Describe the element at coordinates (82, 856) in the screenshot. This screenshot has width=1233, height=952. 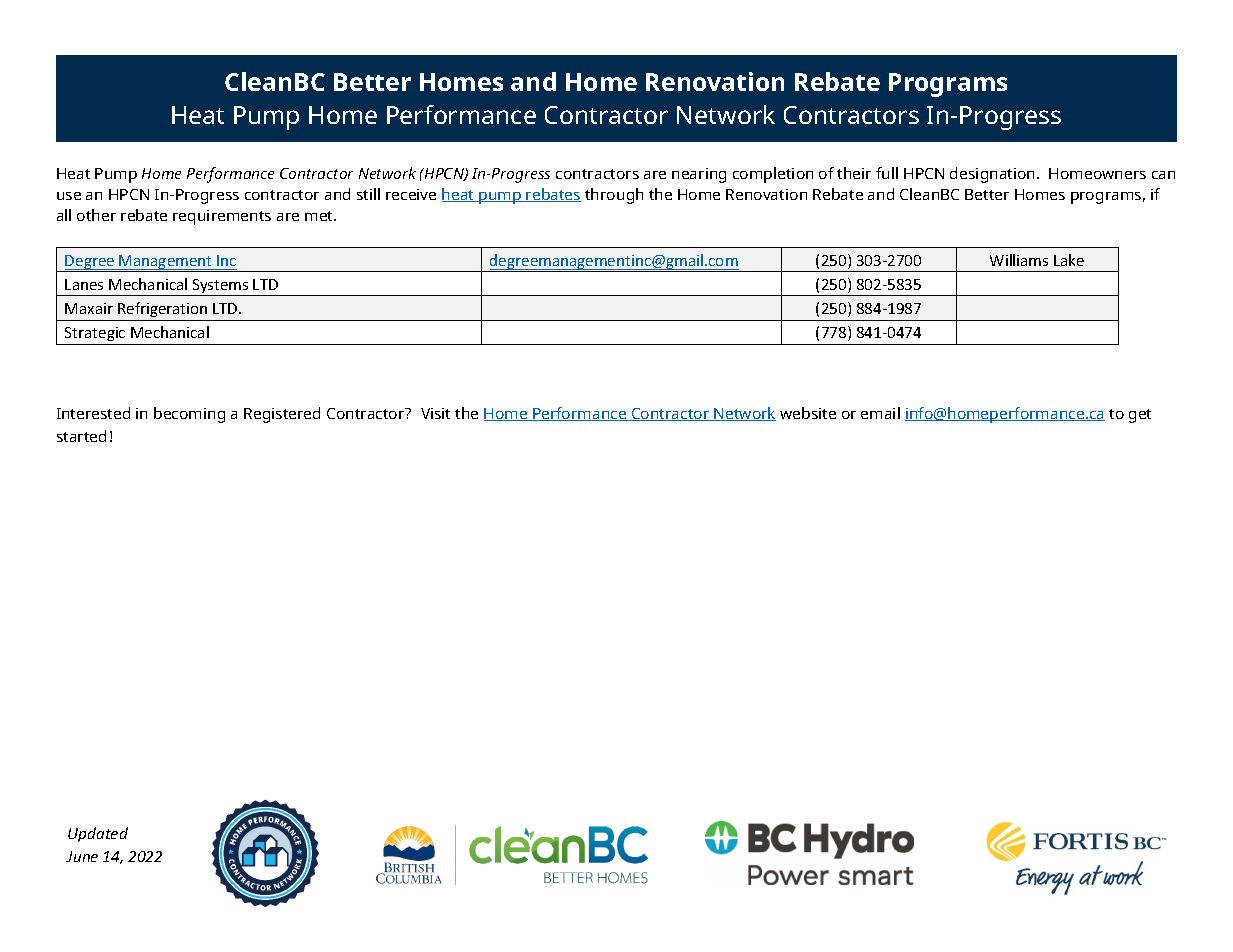
I see `June` at that location.
